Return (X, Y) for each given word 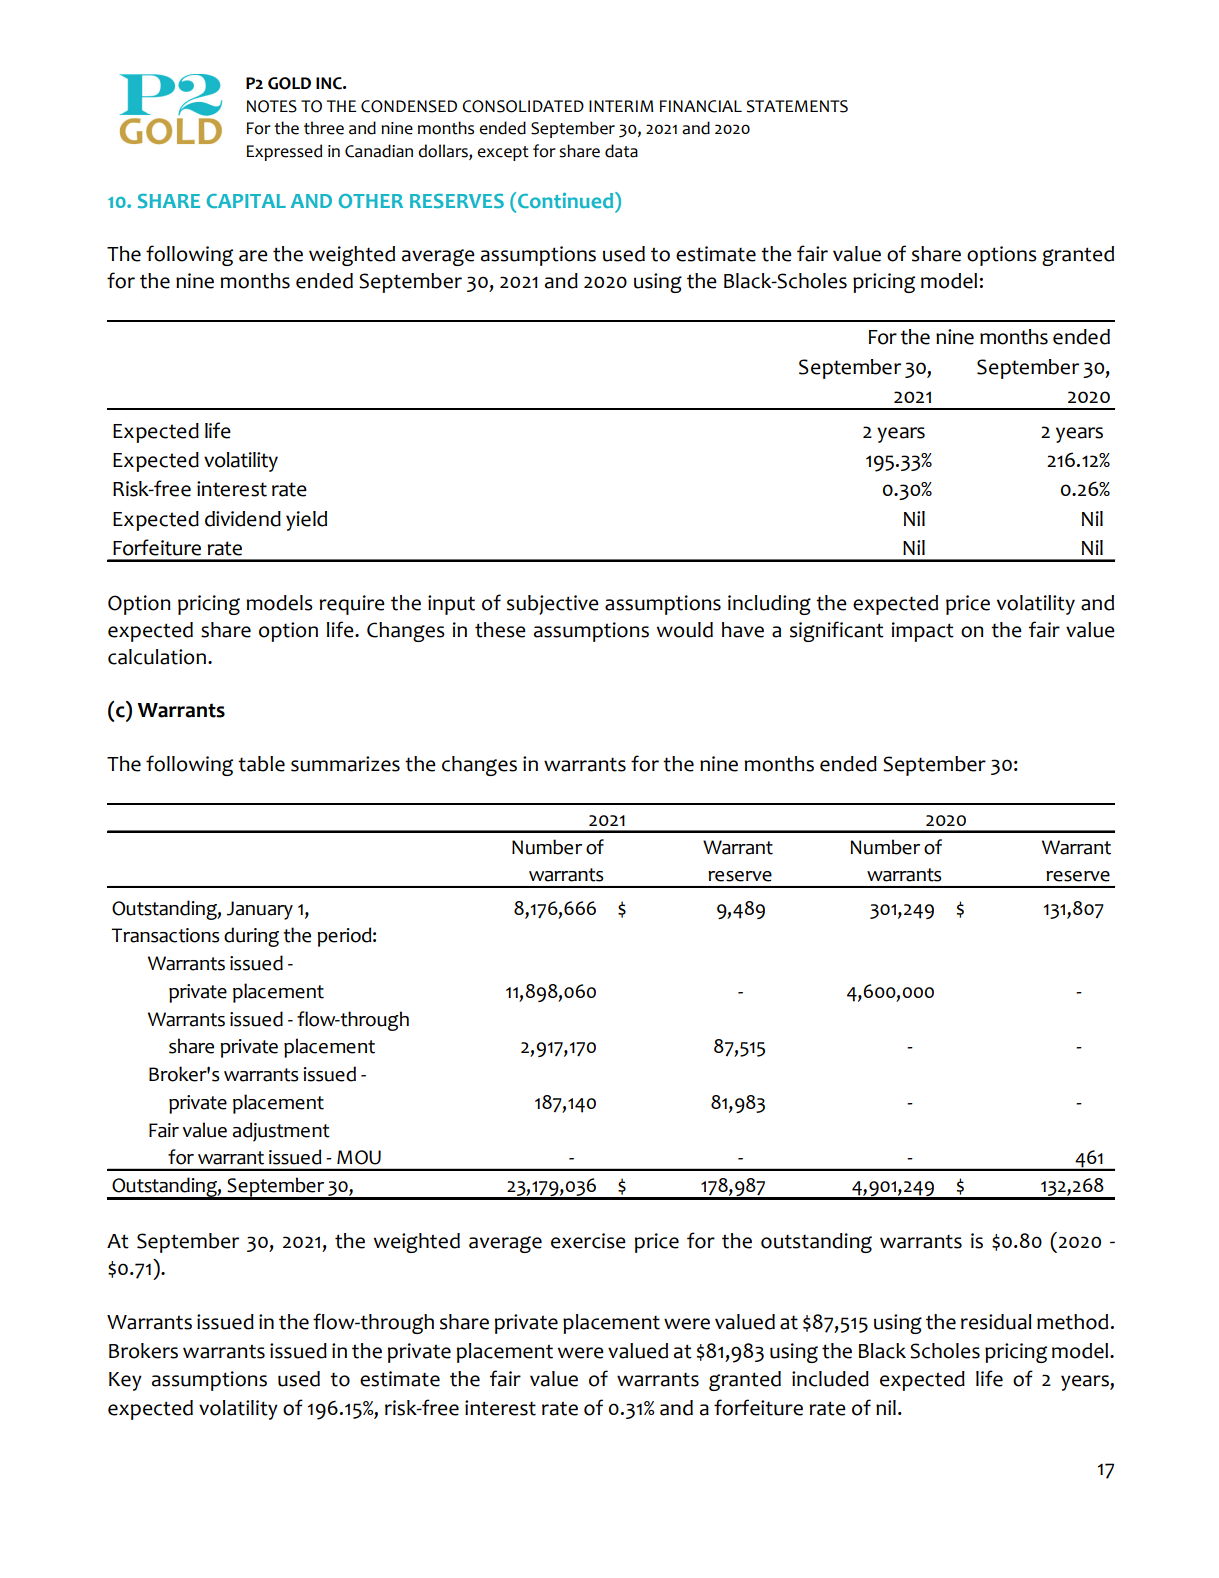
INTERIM (621, 106)
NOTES (272, 106)
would (685, 630)
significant (837, 631)
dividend (243, 519)
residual (996, 1322)
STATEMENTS (797, 106)
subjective (553, 605)
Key (125, 1381)
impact (923, 632)
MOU (359, 1157)
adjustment (281, 1132)
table (261, 764)
